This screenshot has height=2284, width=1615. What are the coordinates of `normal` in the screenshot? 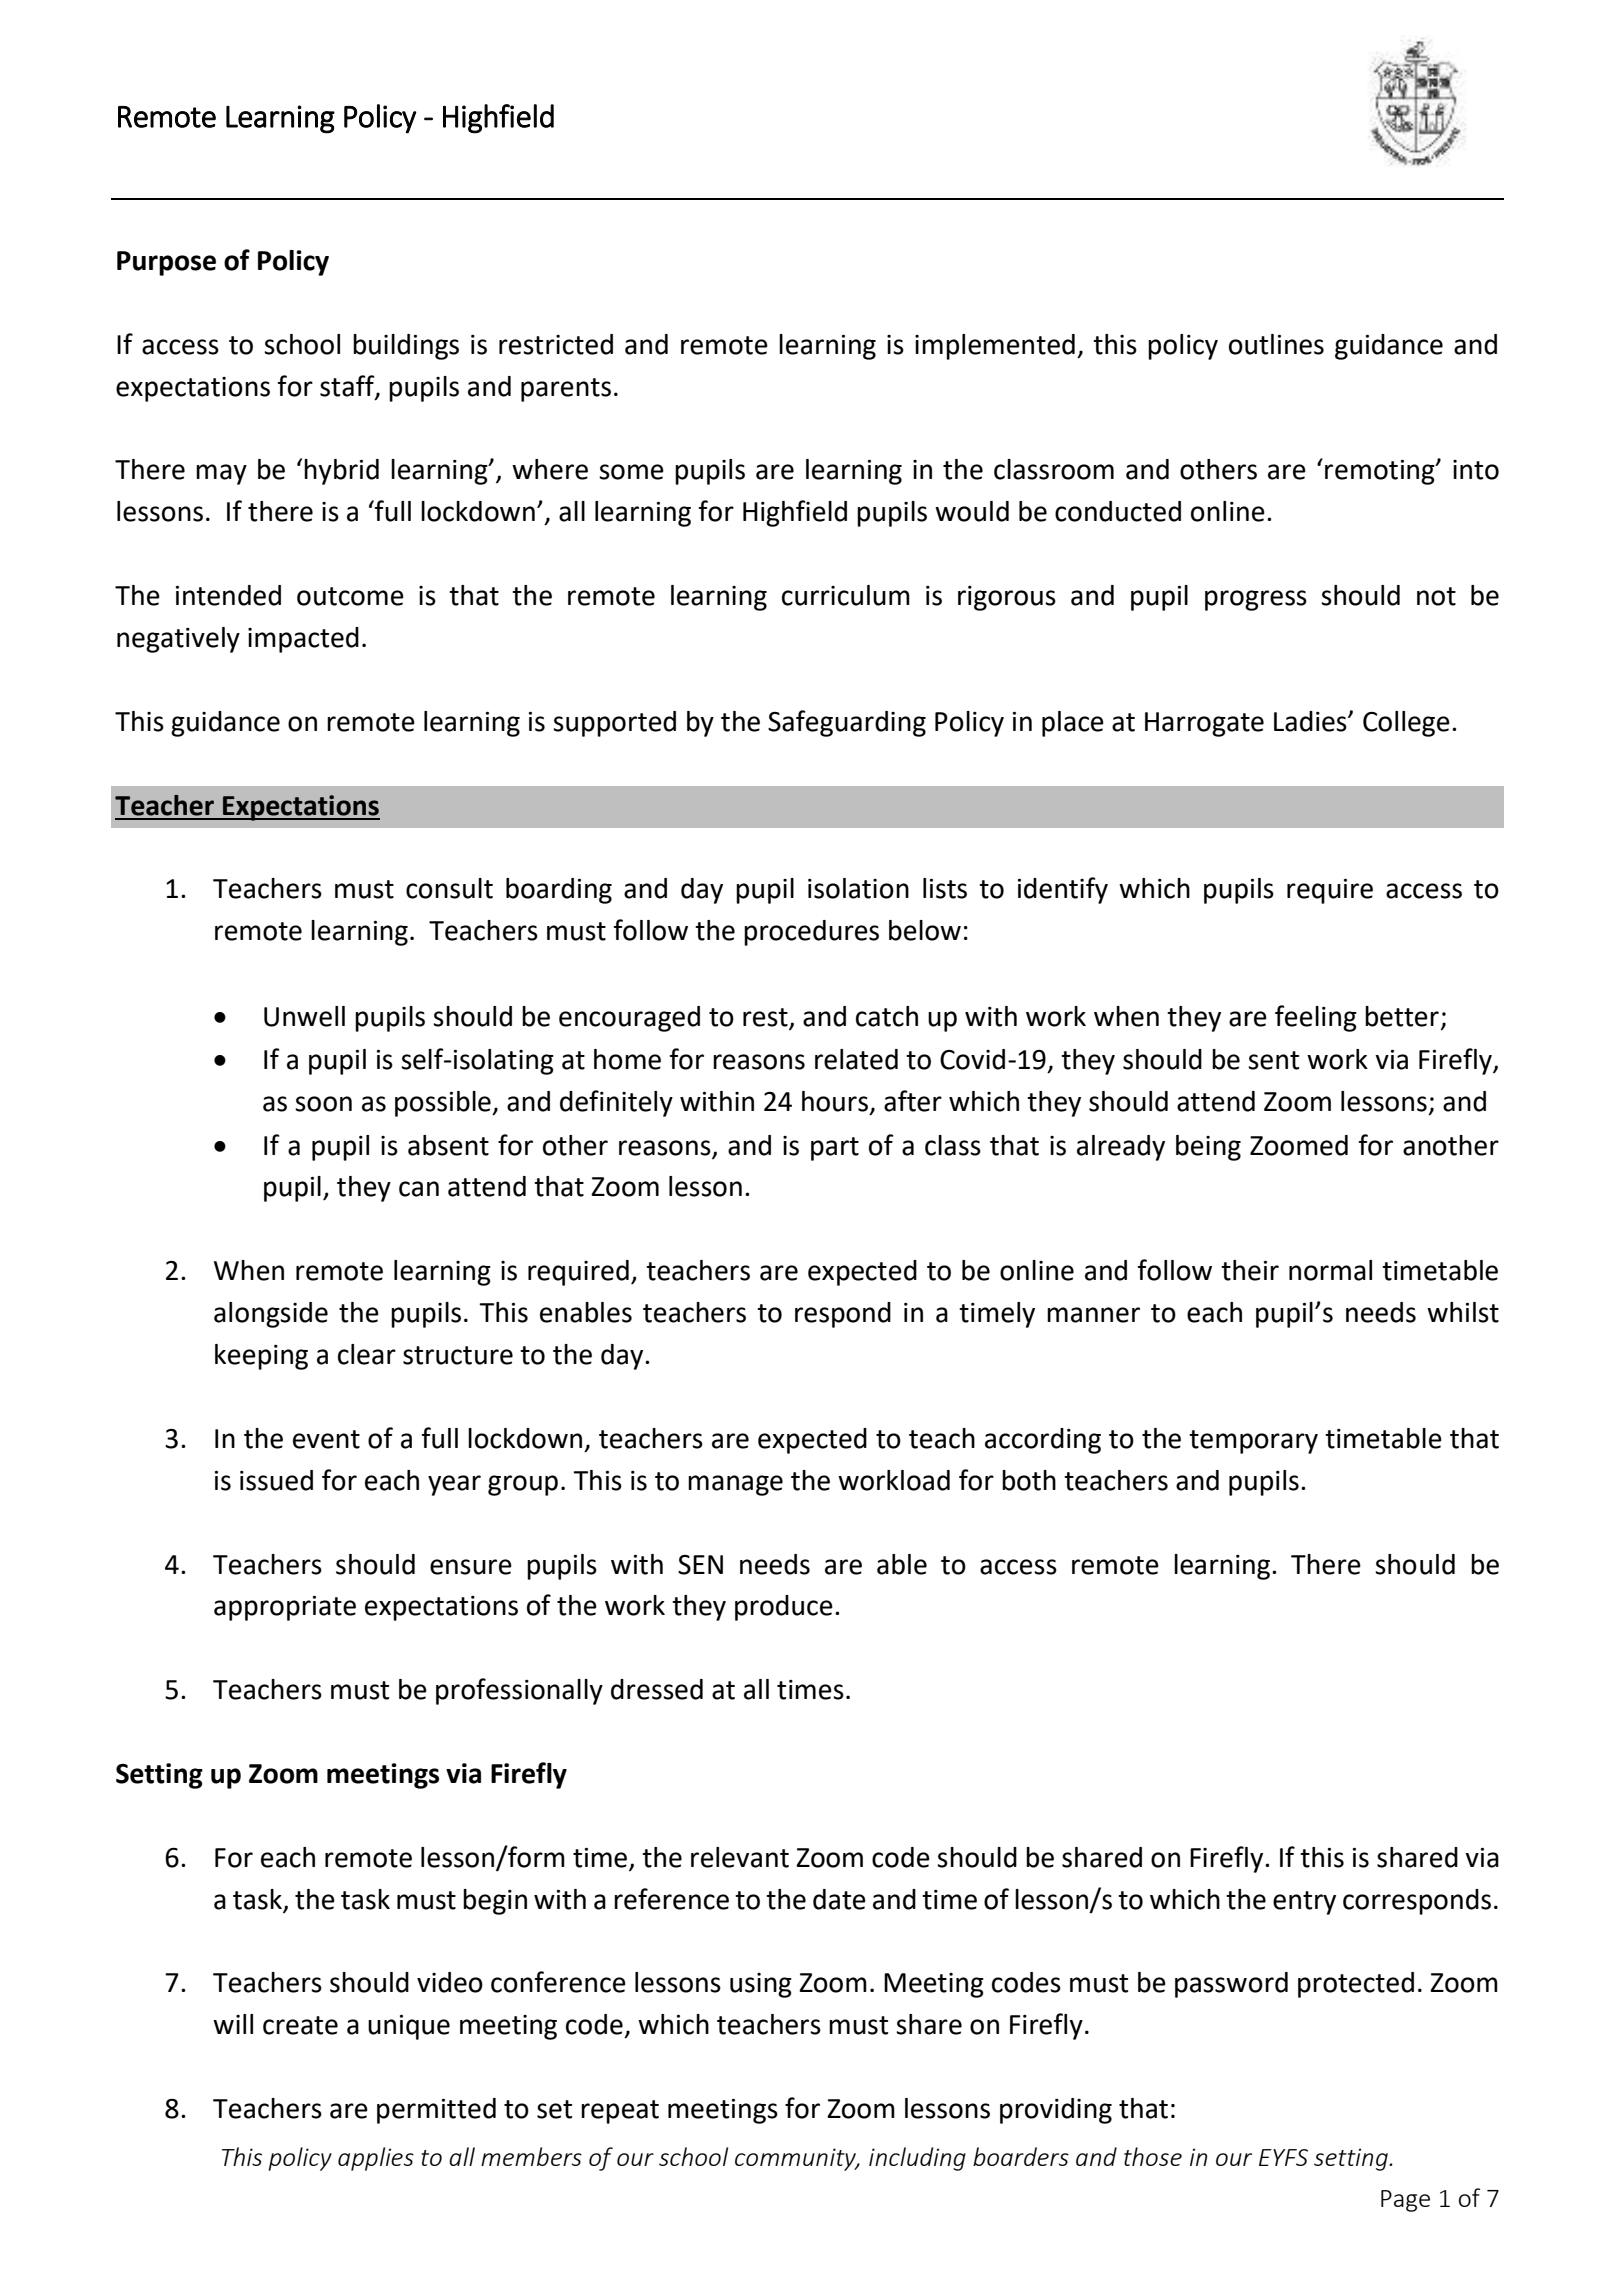 It's located at (1330, 1270).
